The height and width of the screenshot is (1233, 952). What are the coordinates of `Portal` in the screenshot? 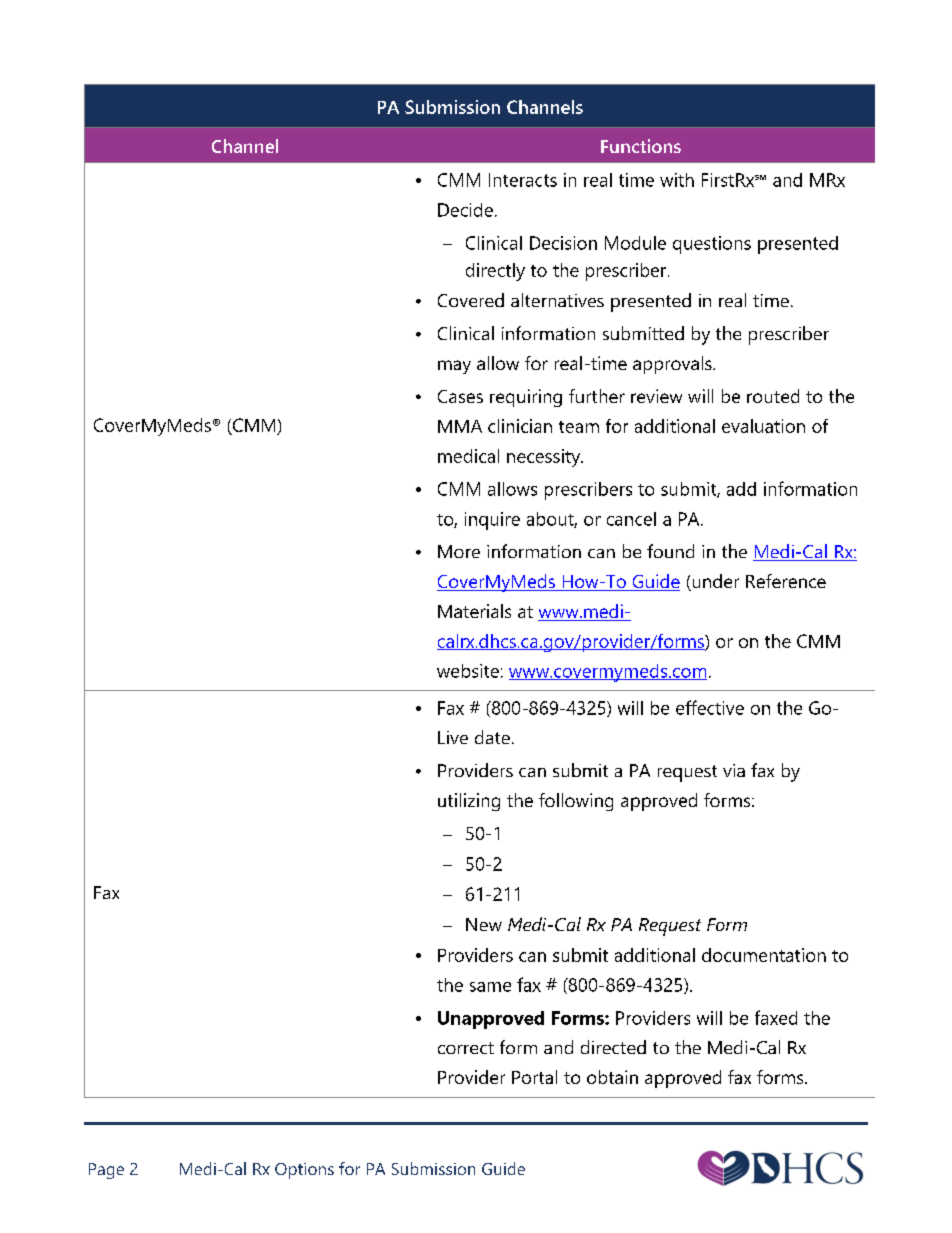 It's located at (534, 1077).
